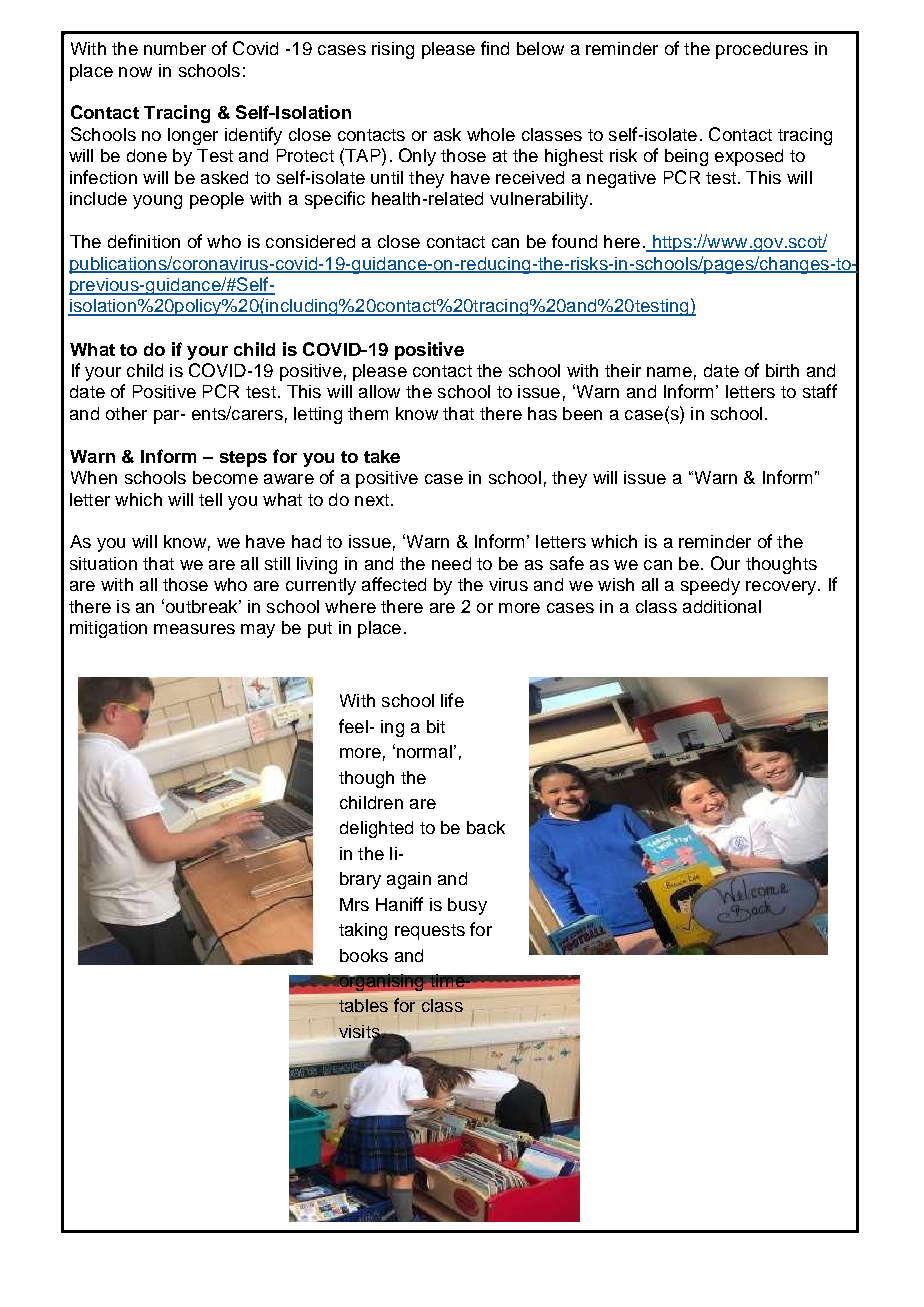 The height and width of the screenshot is (1307, 924). What do you see at coordinates (379, 391) in the screenshot?
I see `allow` at bounding box center [379, 391].
